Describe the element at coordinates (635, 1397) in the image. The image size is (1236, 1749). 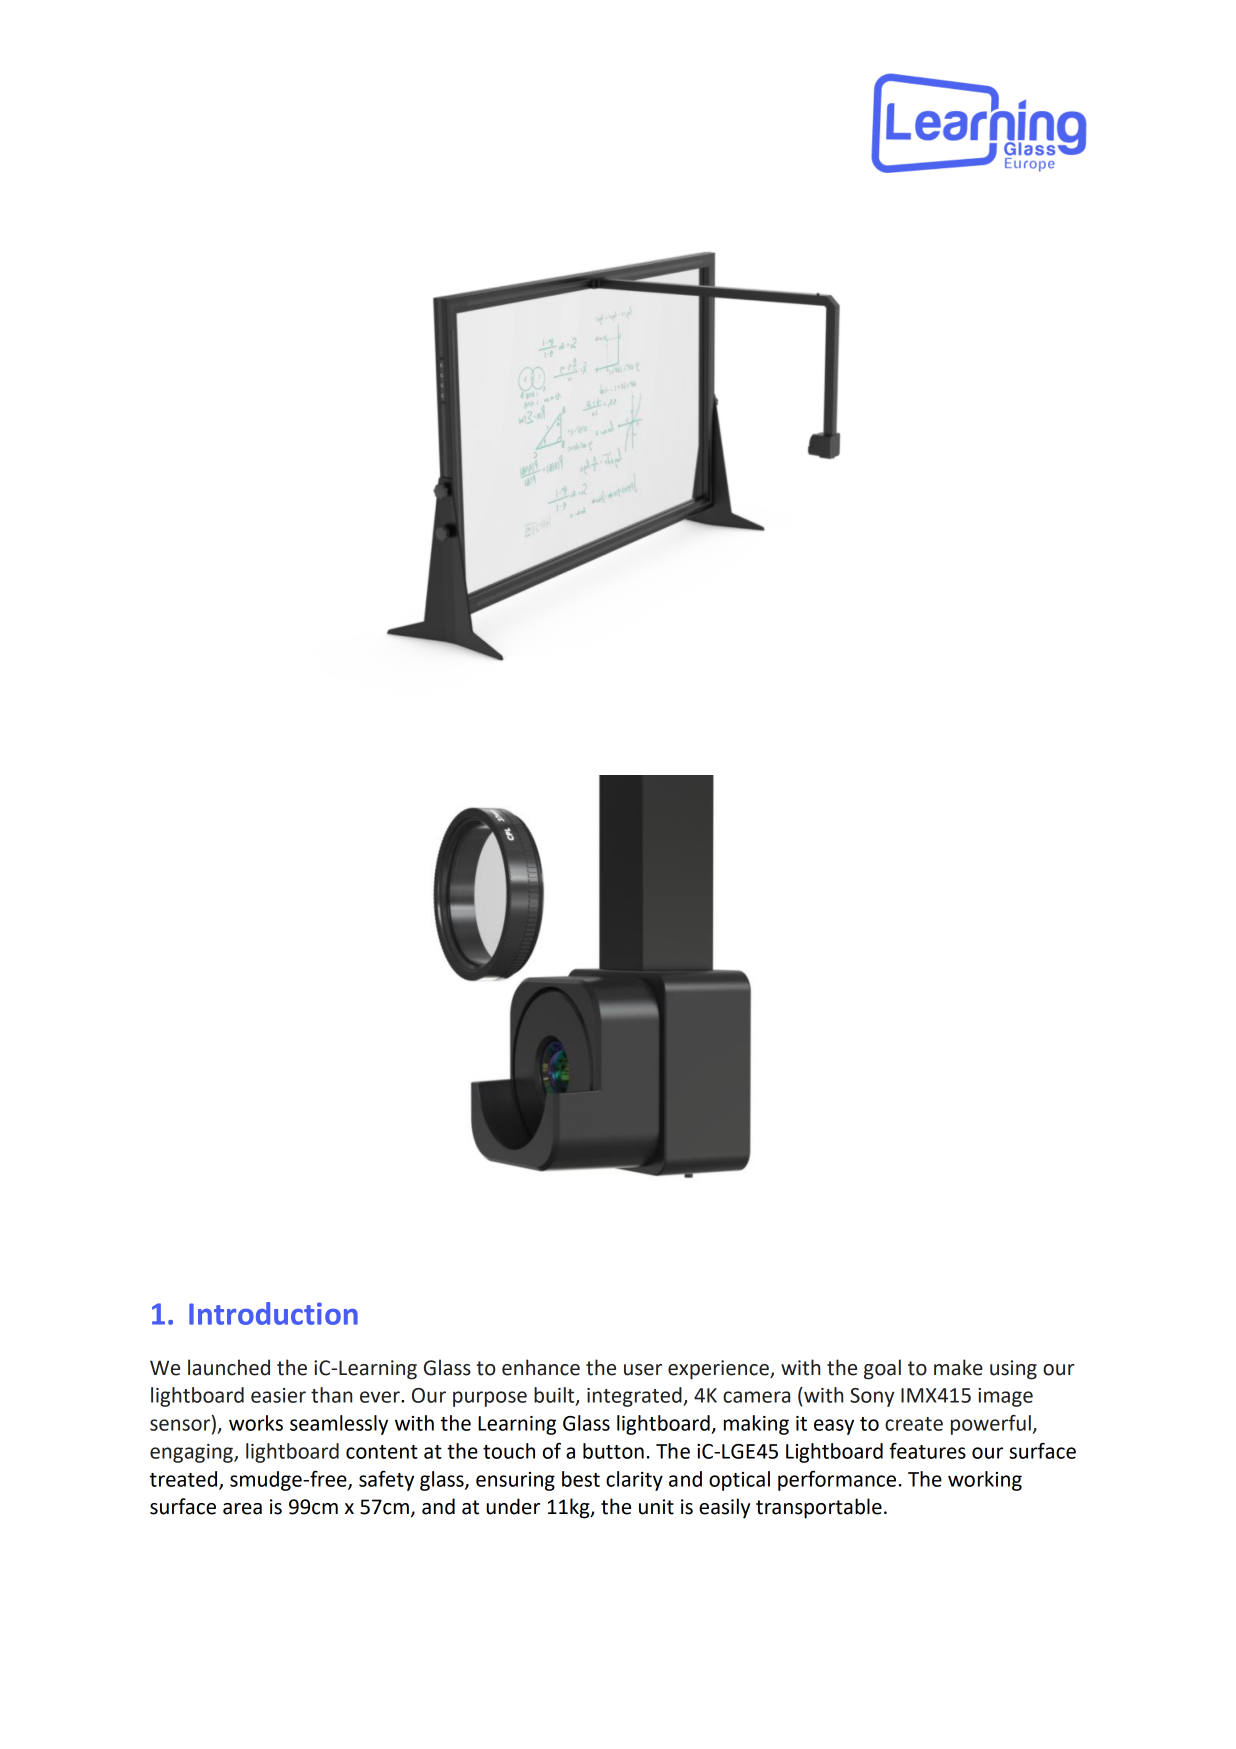
I see `integrated` at that location.
